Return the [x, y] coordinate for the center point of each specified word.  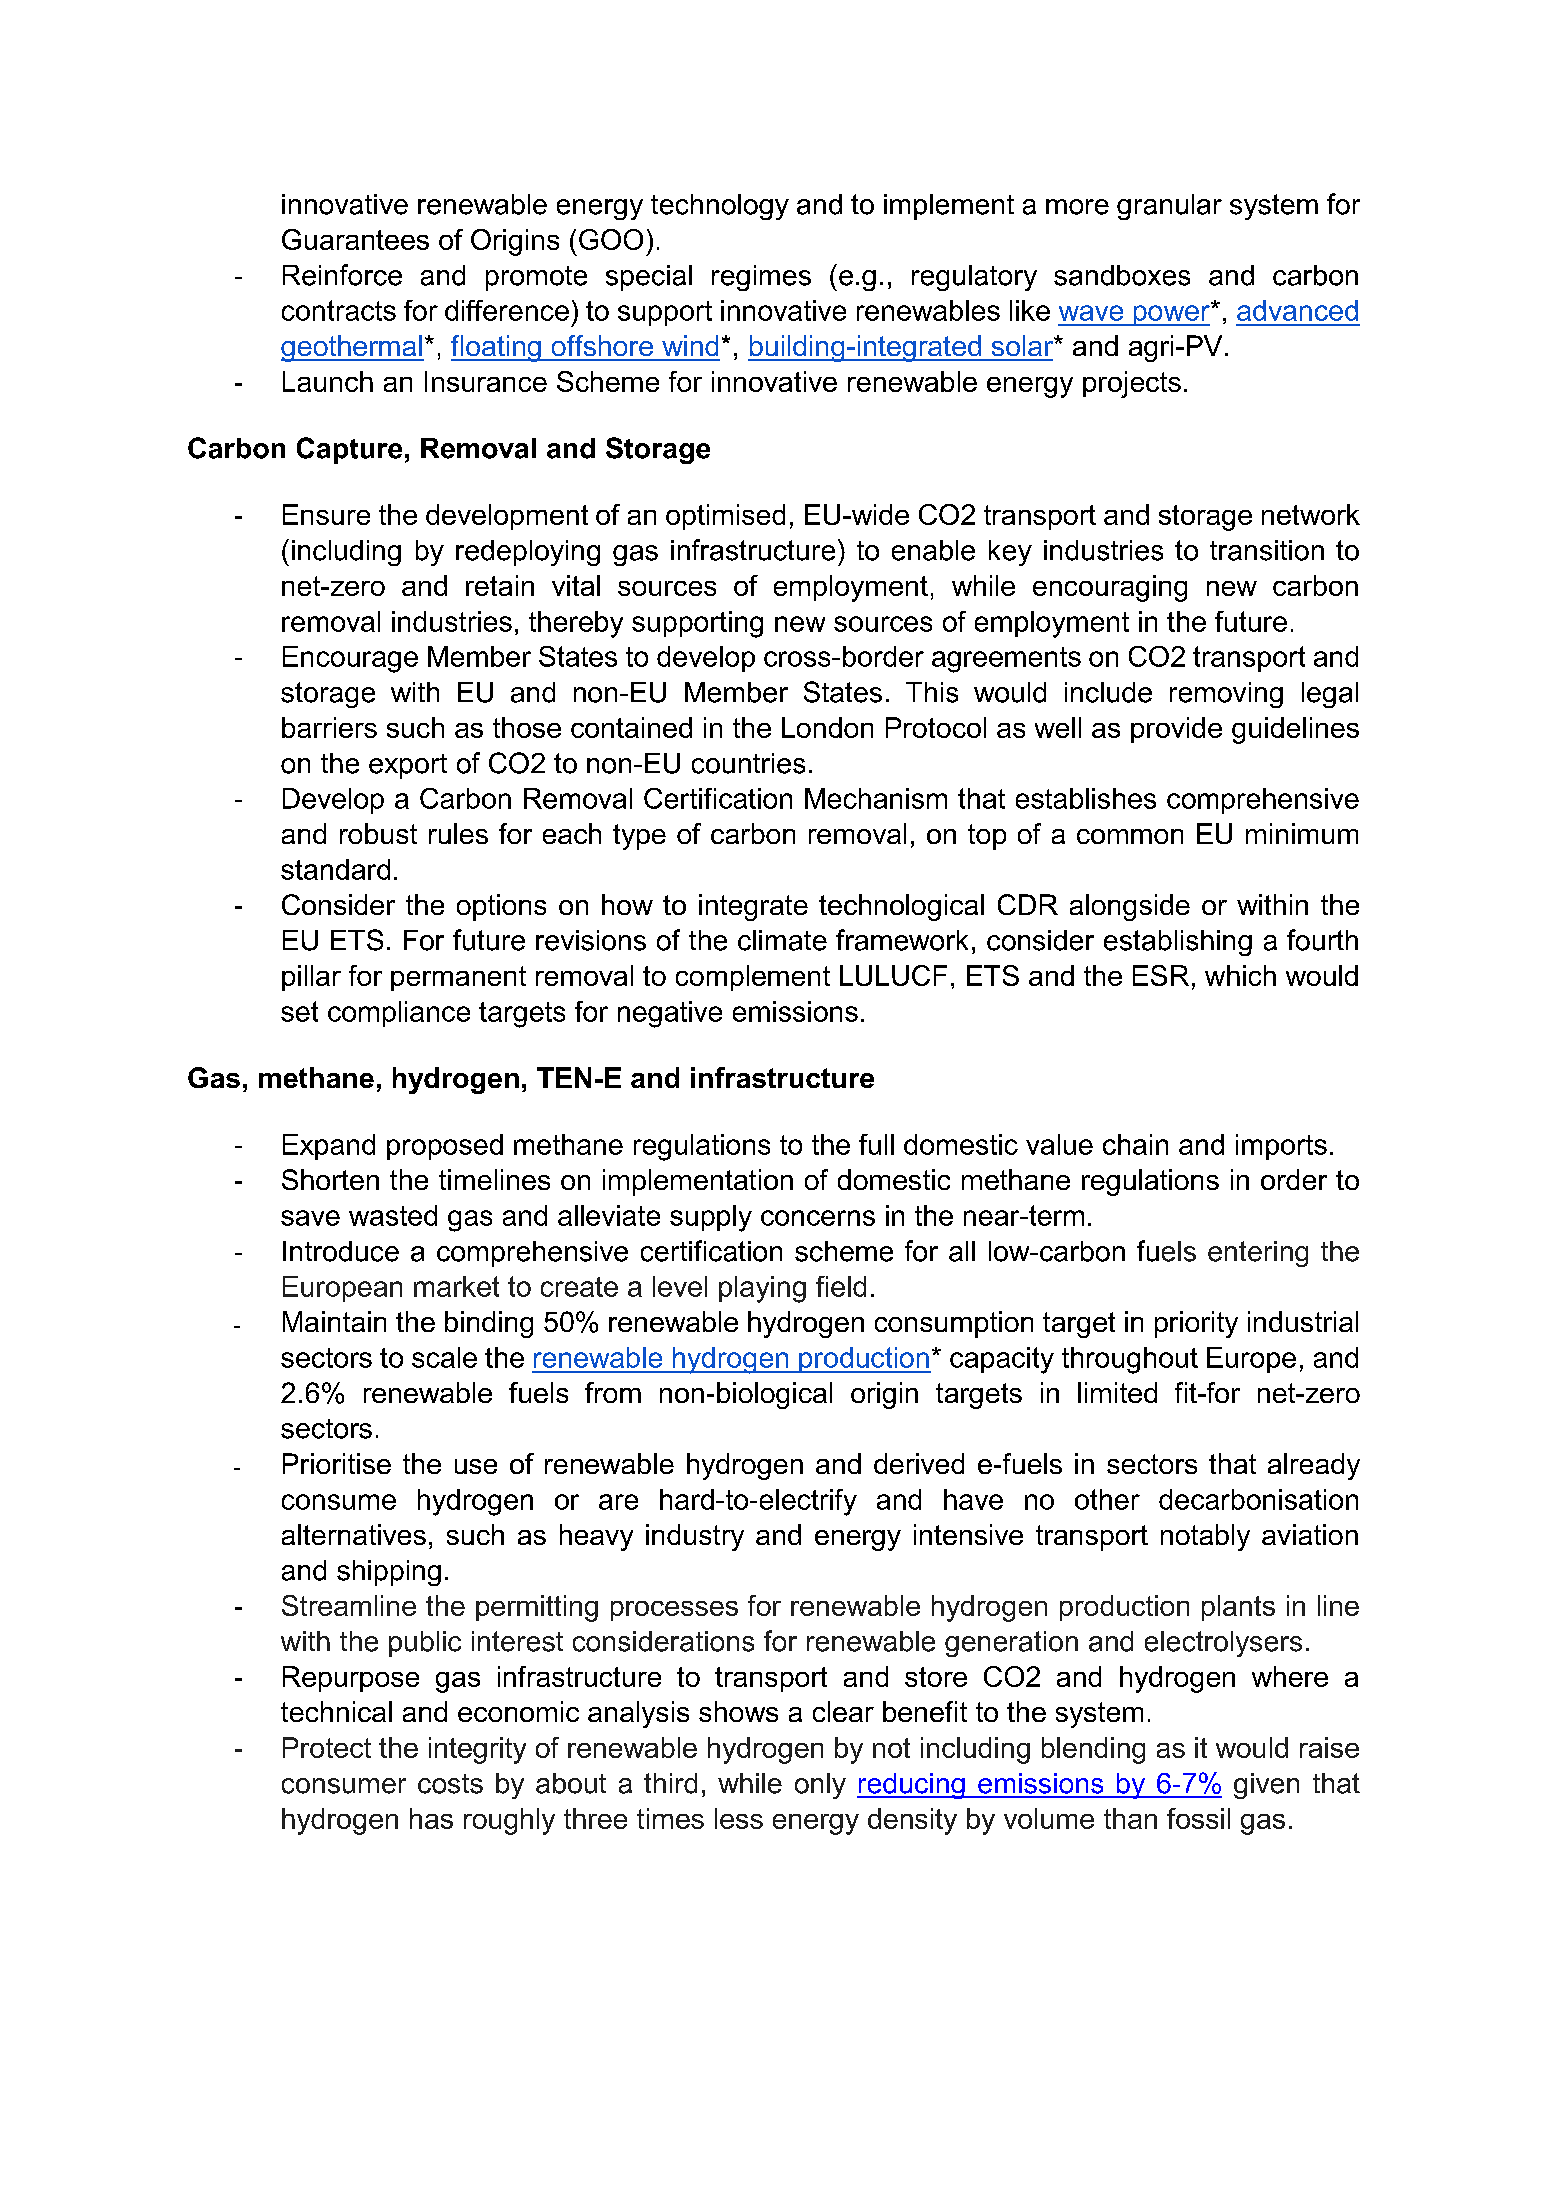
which [1240, 975]
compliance [399, 1014]
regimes [761, 278]
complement [753, 978]
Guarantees [355, 239]
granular [1169, 207]
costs [450, 1784]
